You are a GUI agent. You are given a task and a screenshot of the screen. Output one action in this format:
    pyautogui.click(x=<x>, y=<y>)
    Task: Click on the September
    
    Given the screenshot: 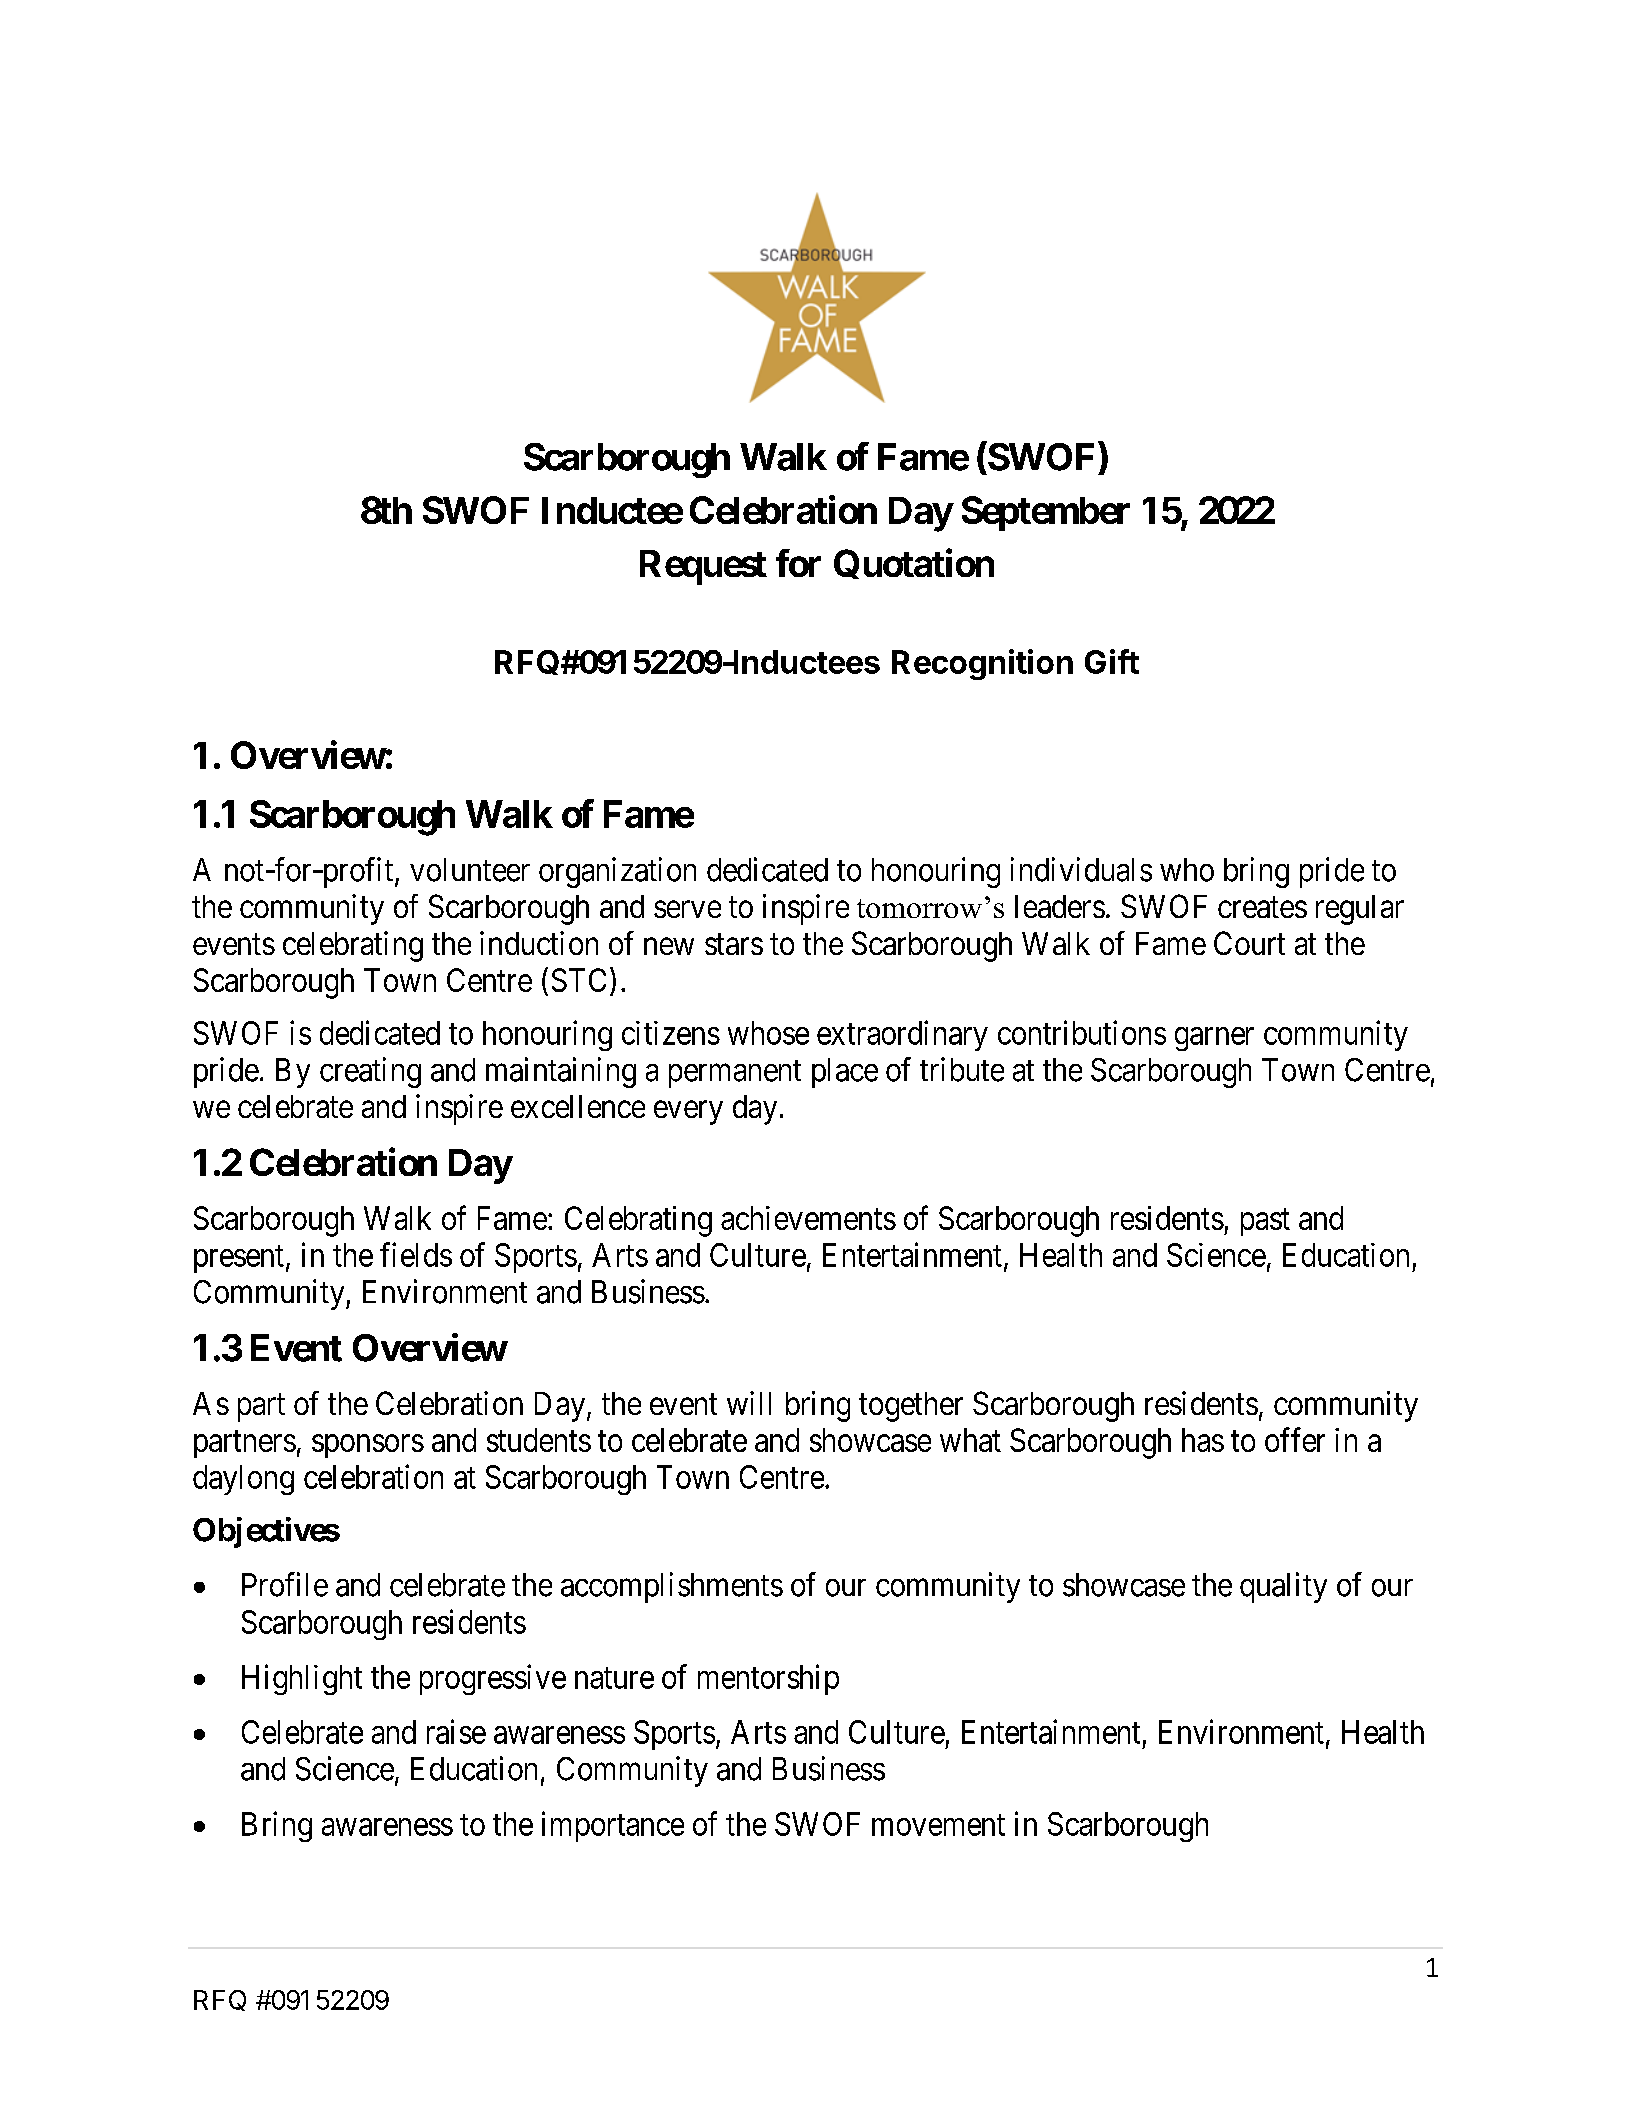 What is the action you would take?
    pyautogui.click(x=1046, y=513)
